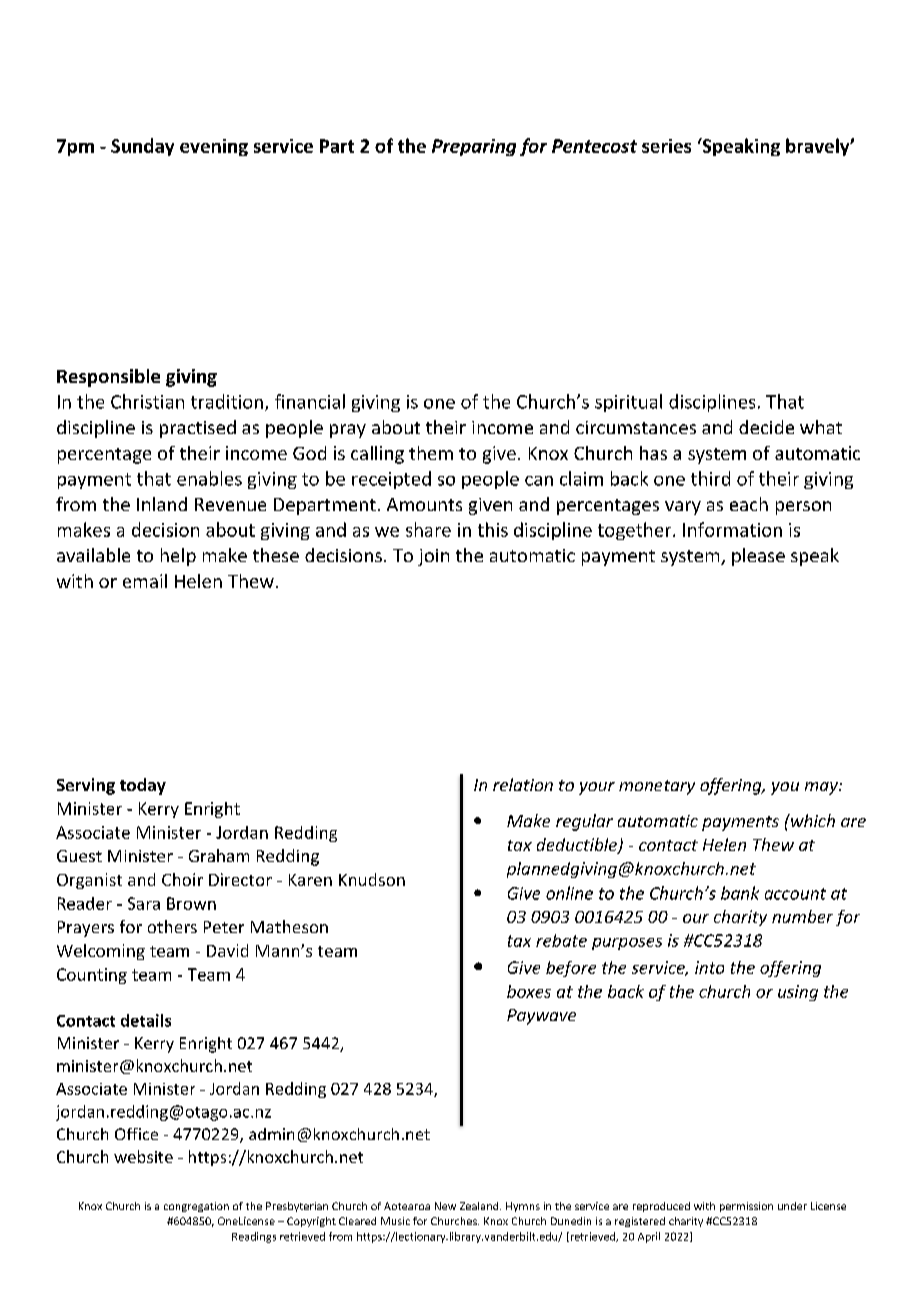 The width and height of the page is (924, 1308). Describe the element at coordinates (666, 146) in the page. I see `series` at that location.
